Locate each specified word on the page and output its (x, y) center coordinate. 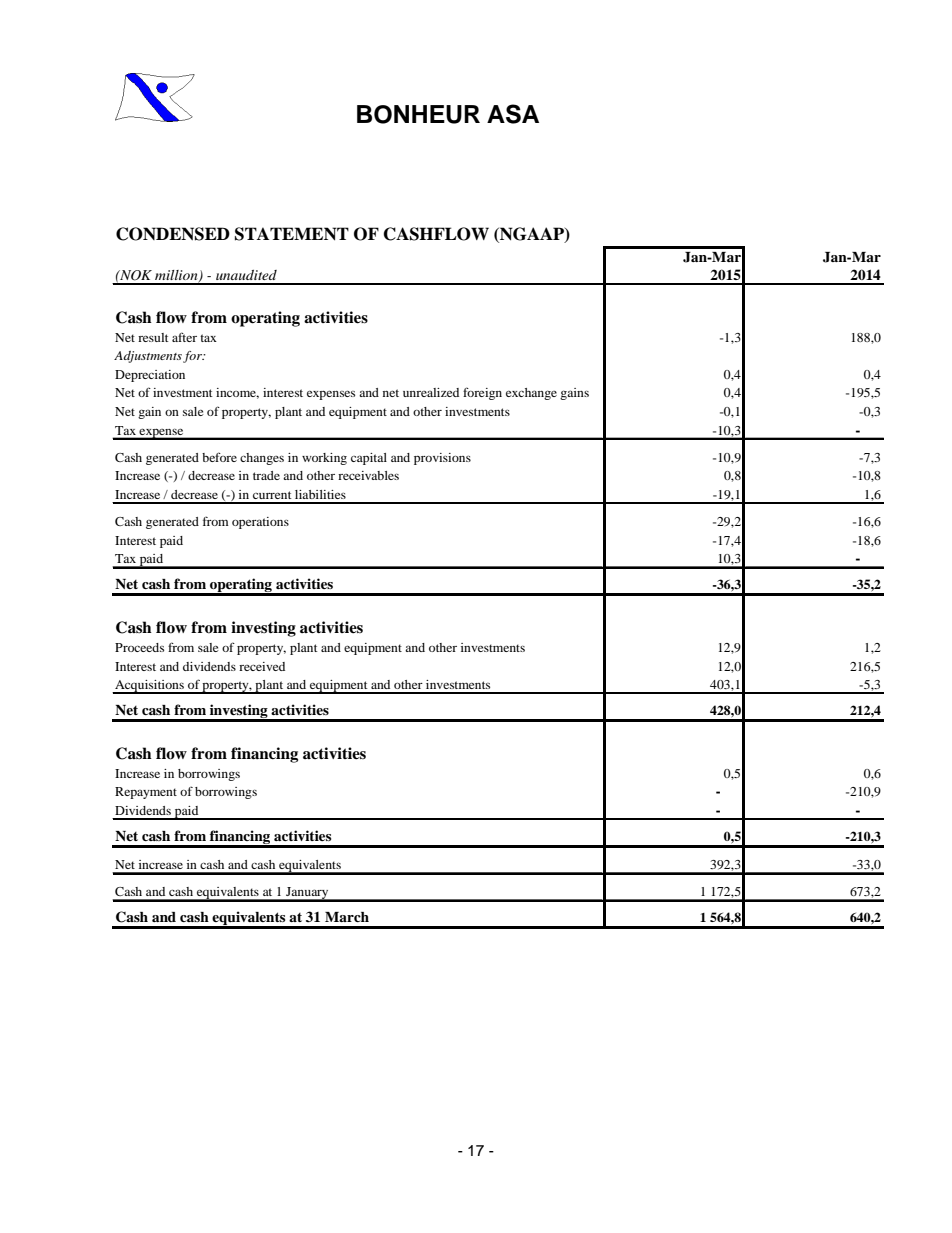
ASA (513, 114)
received (262, 666)
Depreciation (150, 376)
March (347, 917)
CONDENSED (173, 234)
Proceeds (139, 647)
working (324, 459)
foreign (482, 393)
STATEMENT (292, 234)
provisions (442, 459)
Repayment (146, 793)
